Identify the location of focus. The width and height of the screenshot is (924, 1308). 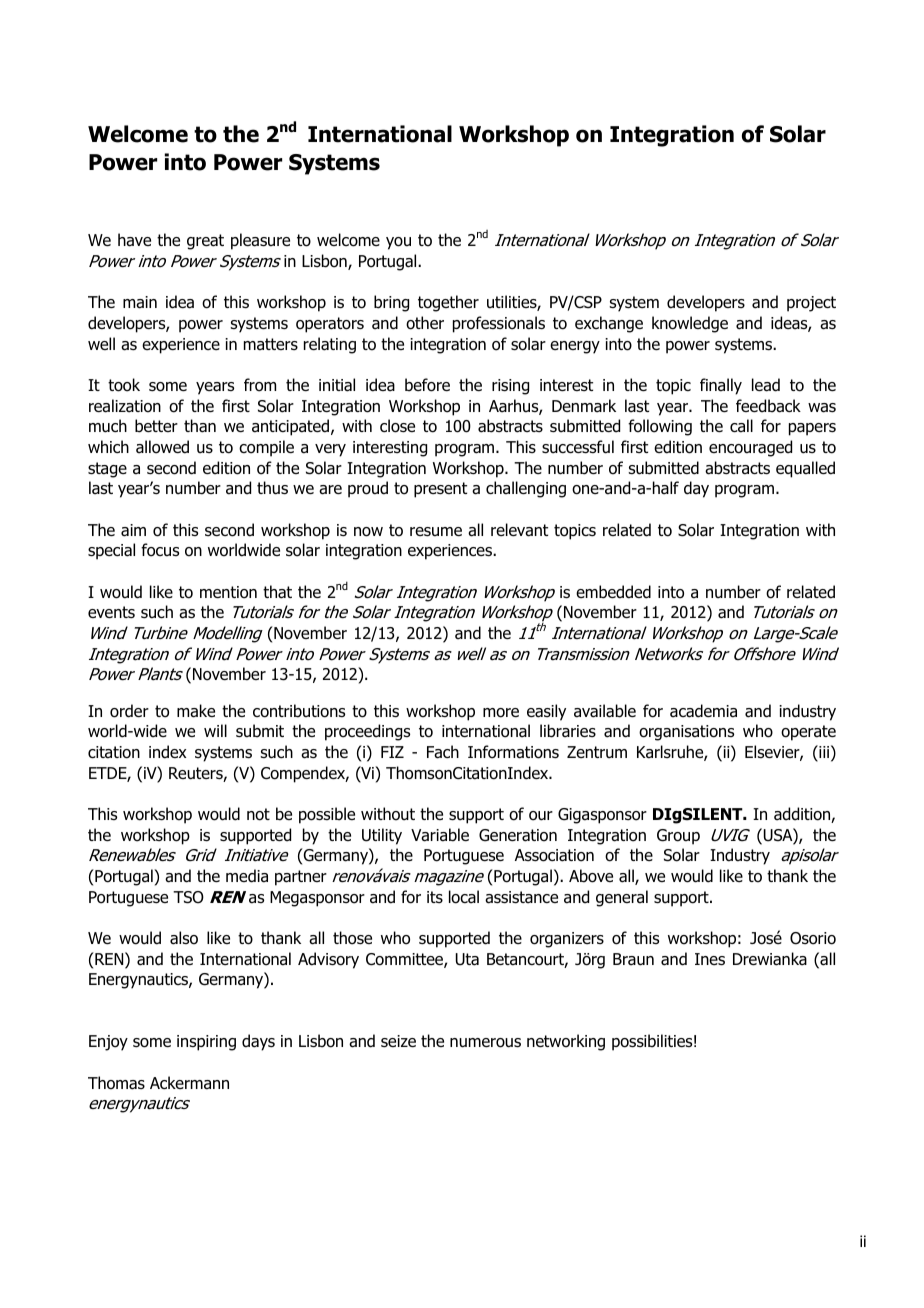
(160, 550).
